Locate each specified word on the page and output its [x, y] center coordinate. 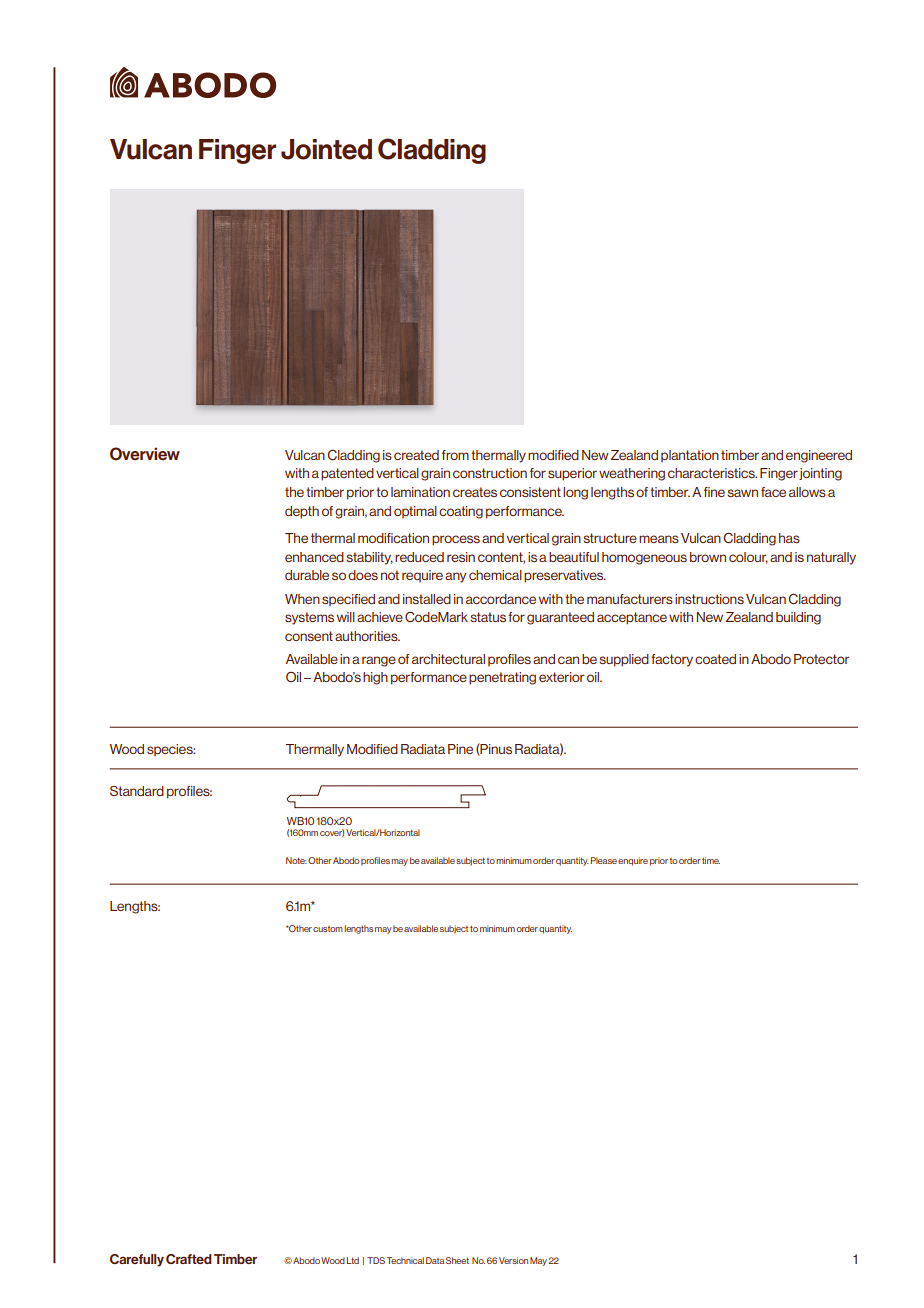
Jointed [326, 149]
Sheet [457, 1260]
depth [302, 512]
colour [748, 558]
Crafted [189, 1259]
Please [604, 860]
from [455, 455]
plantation [690, 456]
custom [328, 929]
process [456, 540]
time [711, 860]
